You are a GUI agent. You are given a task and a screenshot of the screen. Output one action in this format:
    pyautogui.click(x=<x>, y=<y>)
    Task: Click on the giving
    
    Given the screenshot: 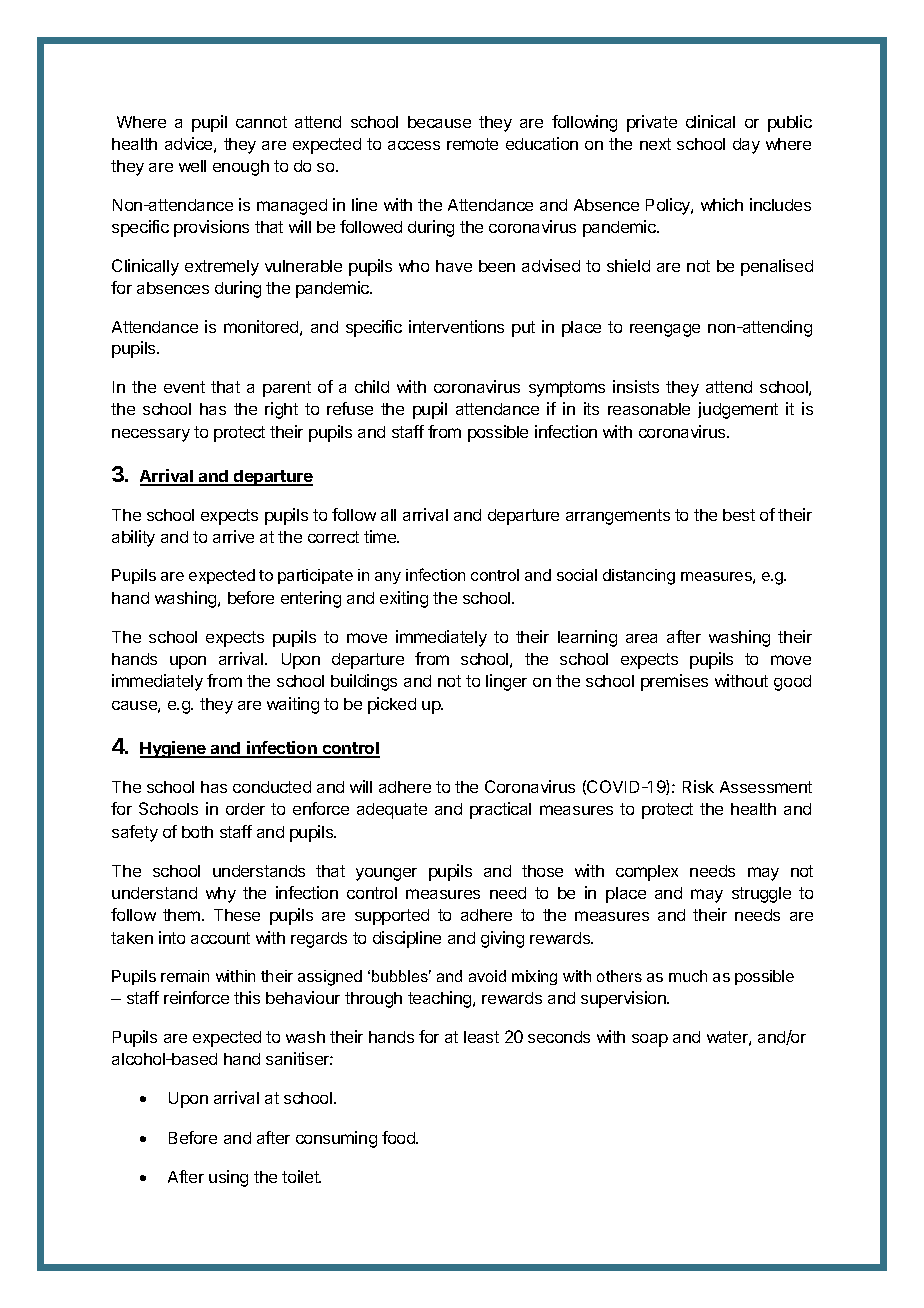 What is the action you would take?
    pyautogui.click(x=502, y=939)
